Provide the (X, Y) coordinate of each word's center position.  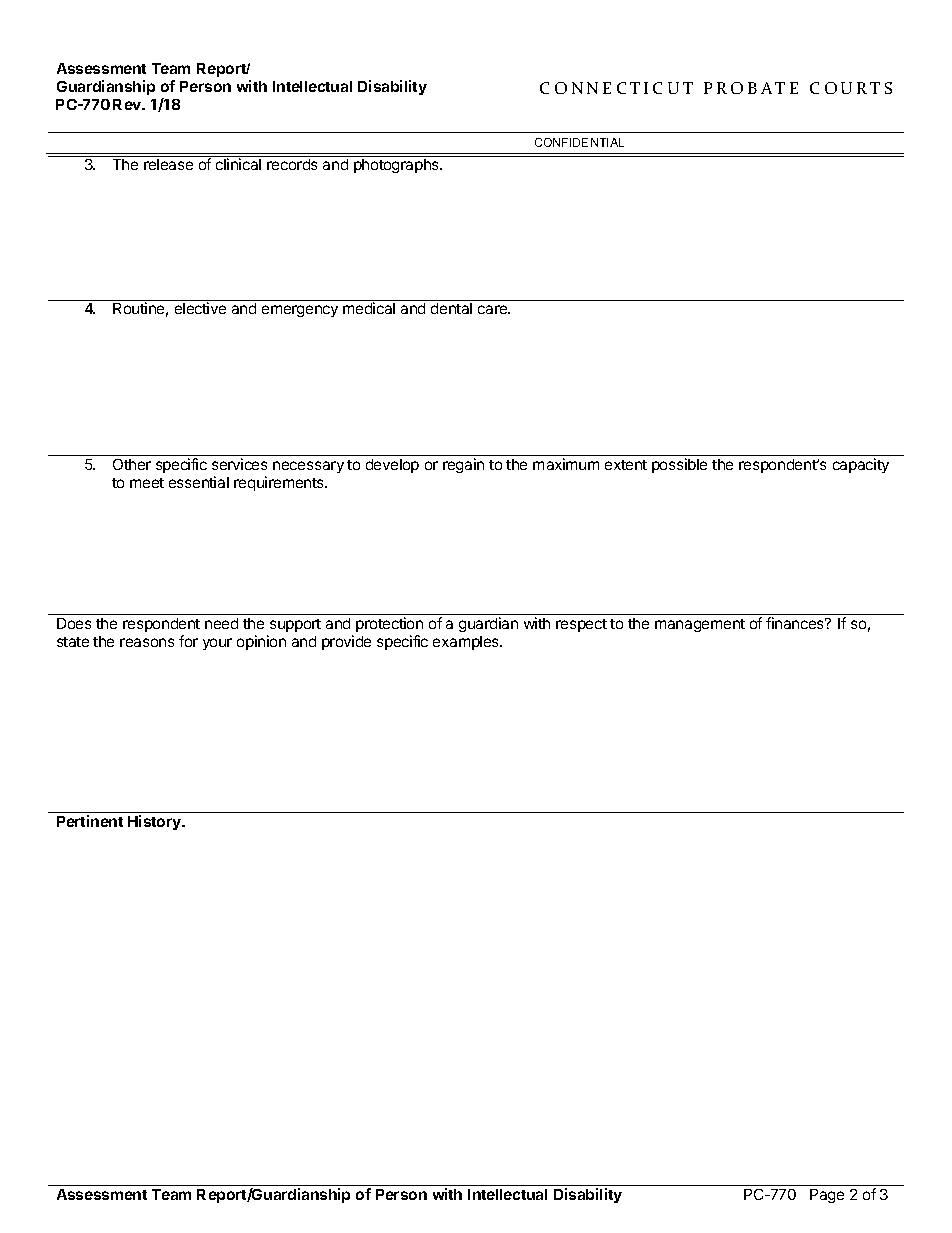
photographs (397, 166)
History (155, 822)
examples (467, 643)
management (700, 625)
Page (827, 1196)
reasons (147, 642)
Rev (128, 104)
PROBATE (751, 88)
